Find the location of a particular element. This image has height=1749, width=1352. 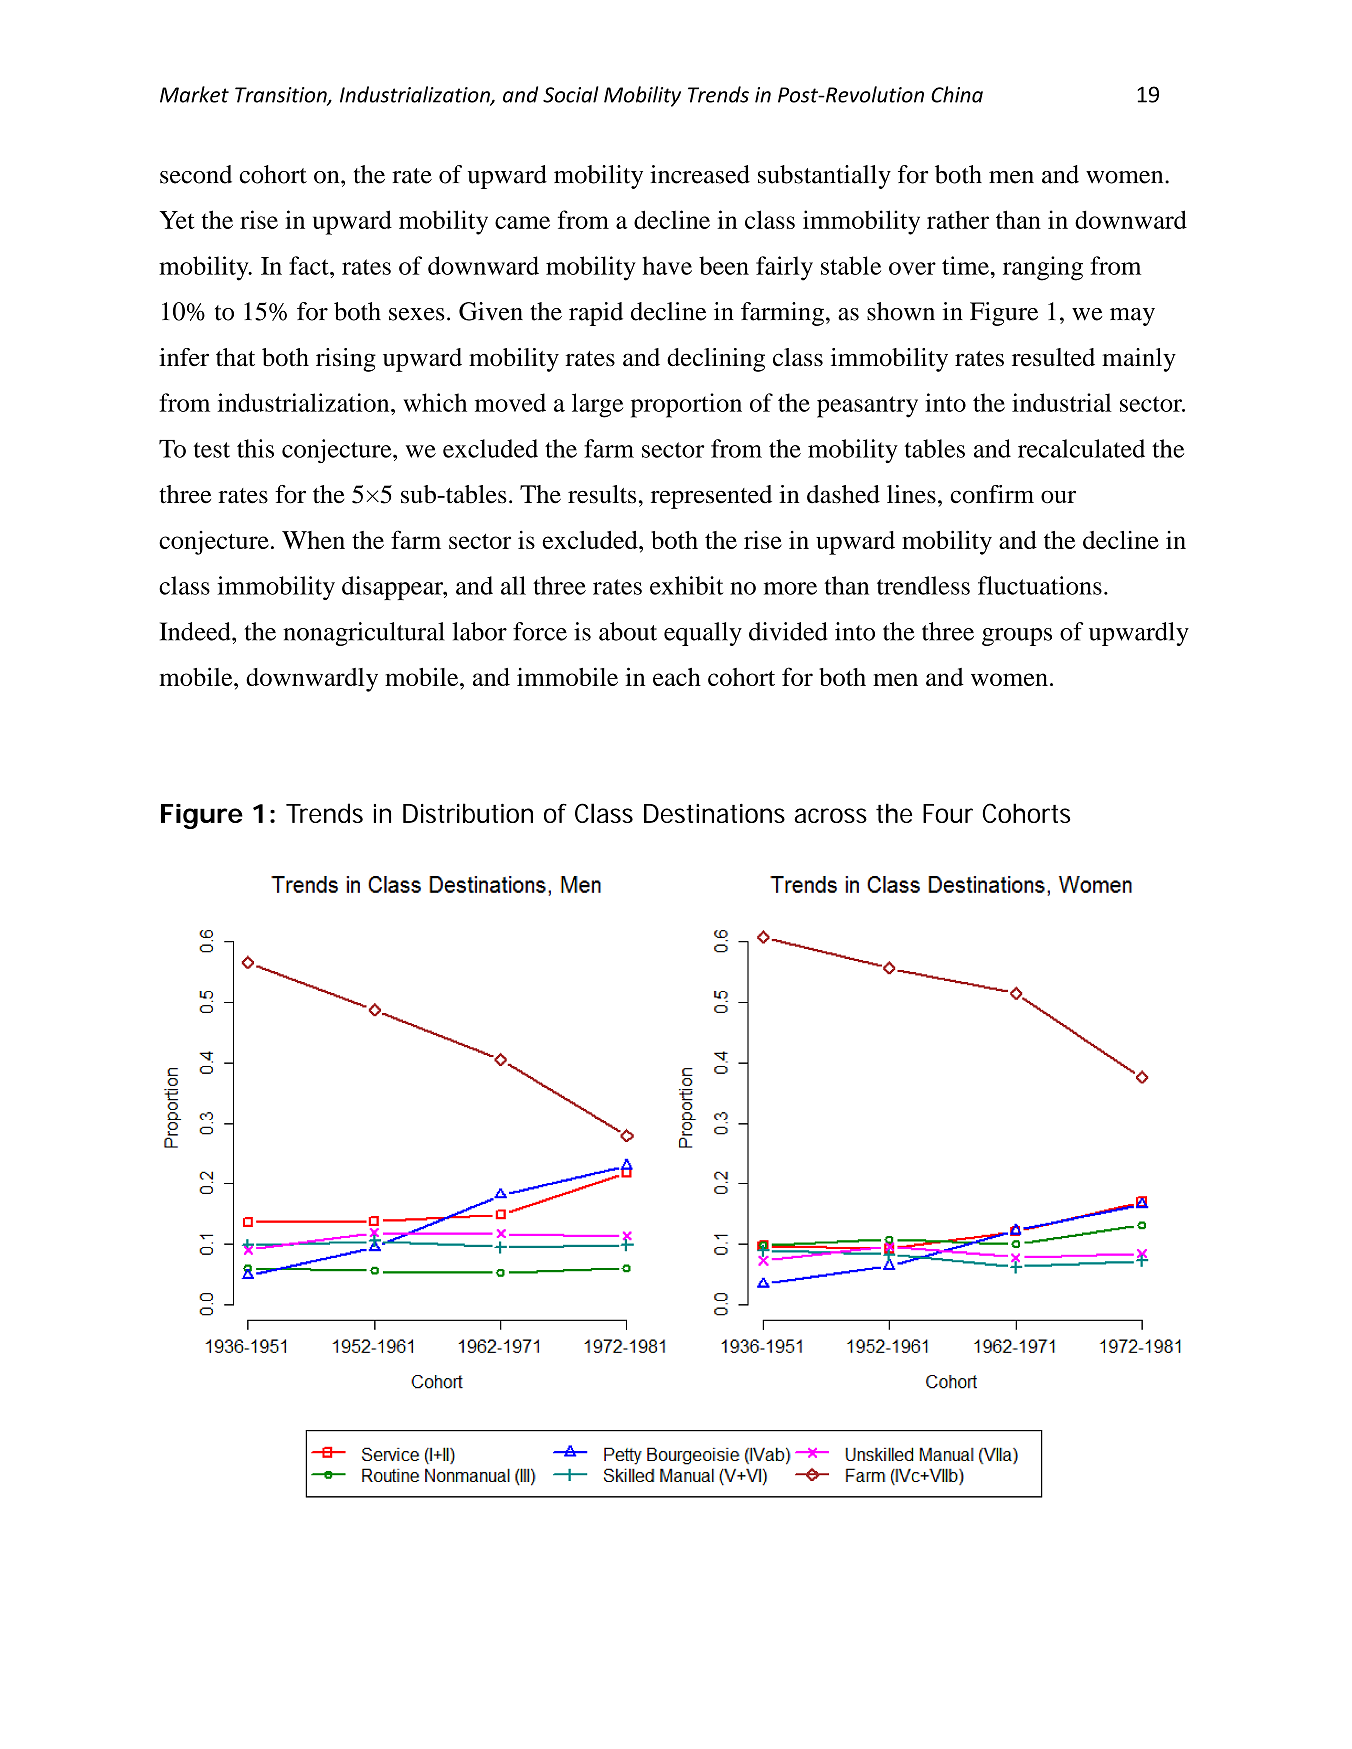

Distribution is located at coordinates (468, 813).
